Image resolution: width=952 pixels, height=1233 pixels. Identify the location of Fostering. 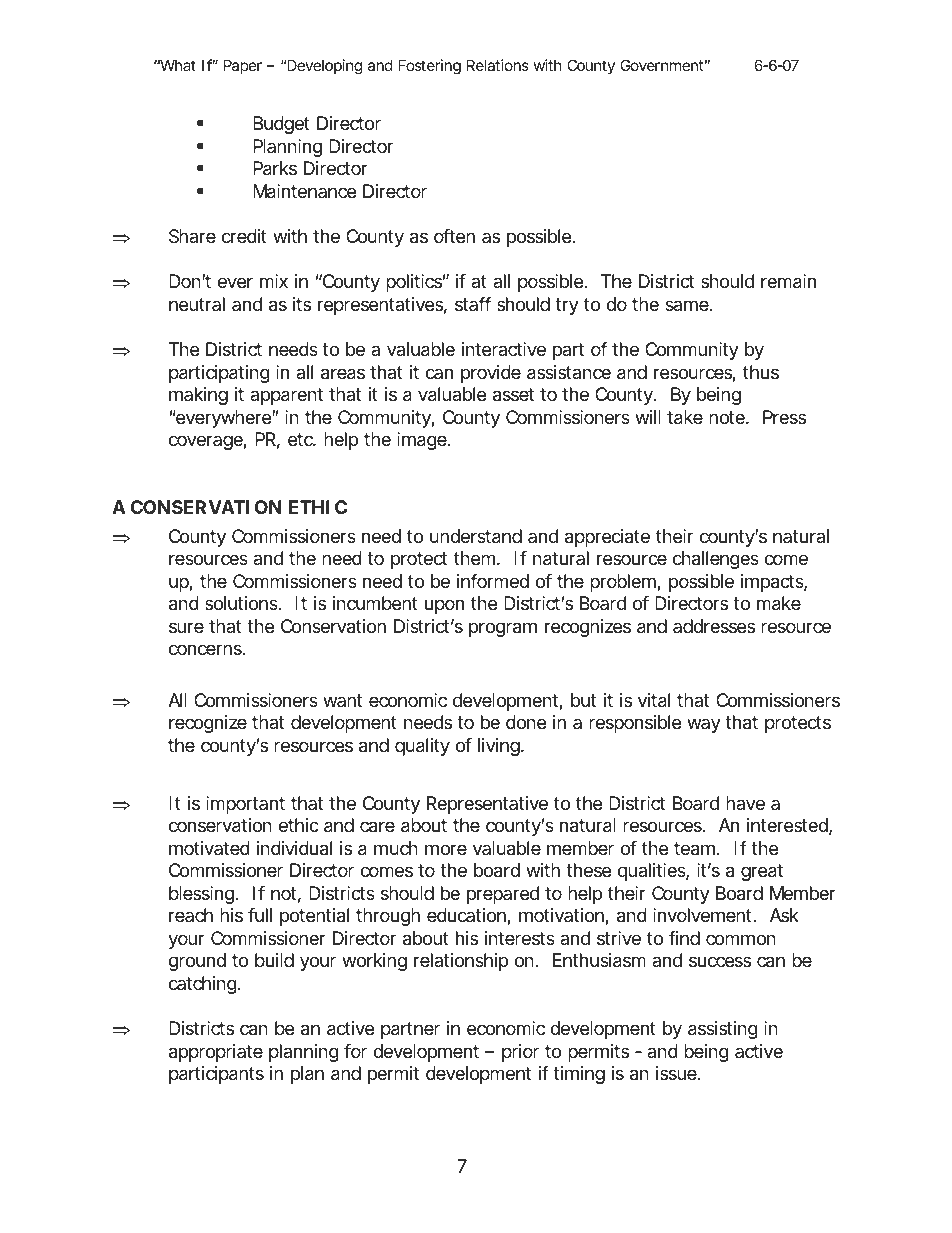
(430, 67).
